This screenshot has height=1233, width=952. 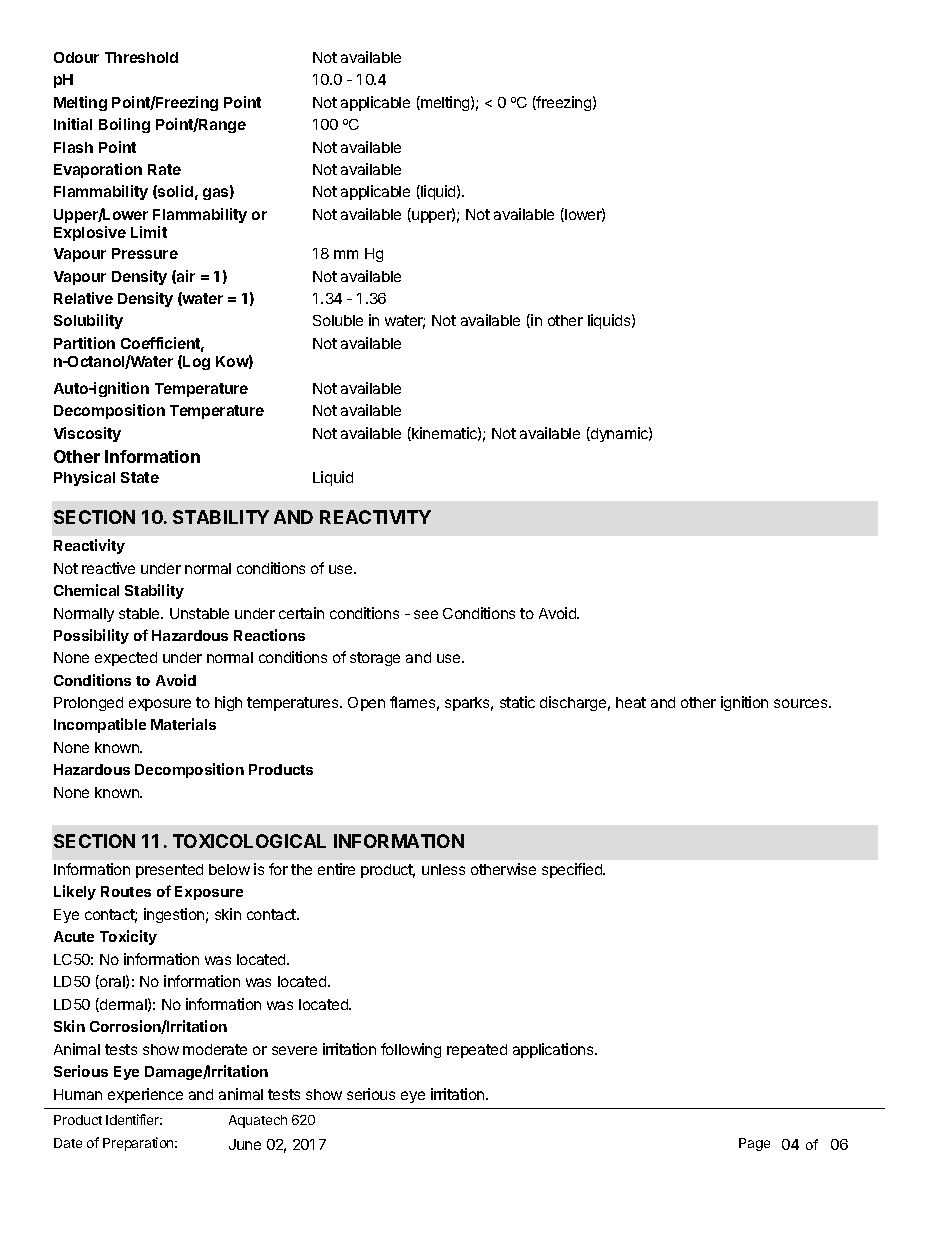 I want to click on experience, so click(x=145, y=1095).
